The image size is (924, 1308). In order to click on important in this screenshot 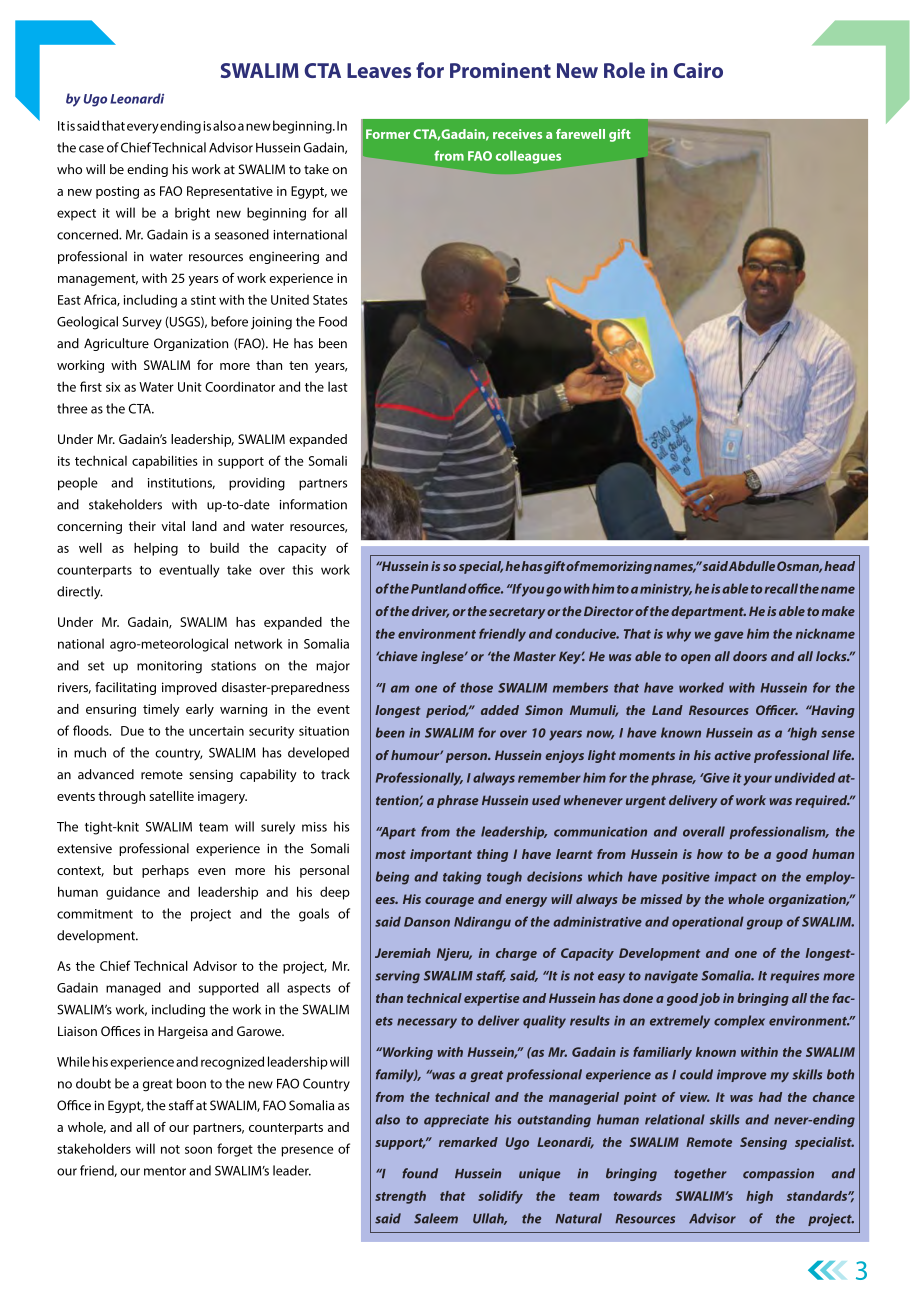, I will do `click(441, 855)`.
